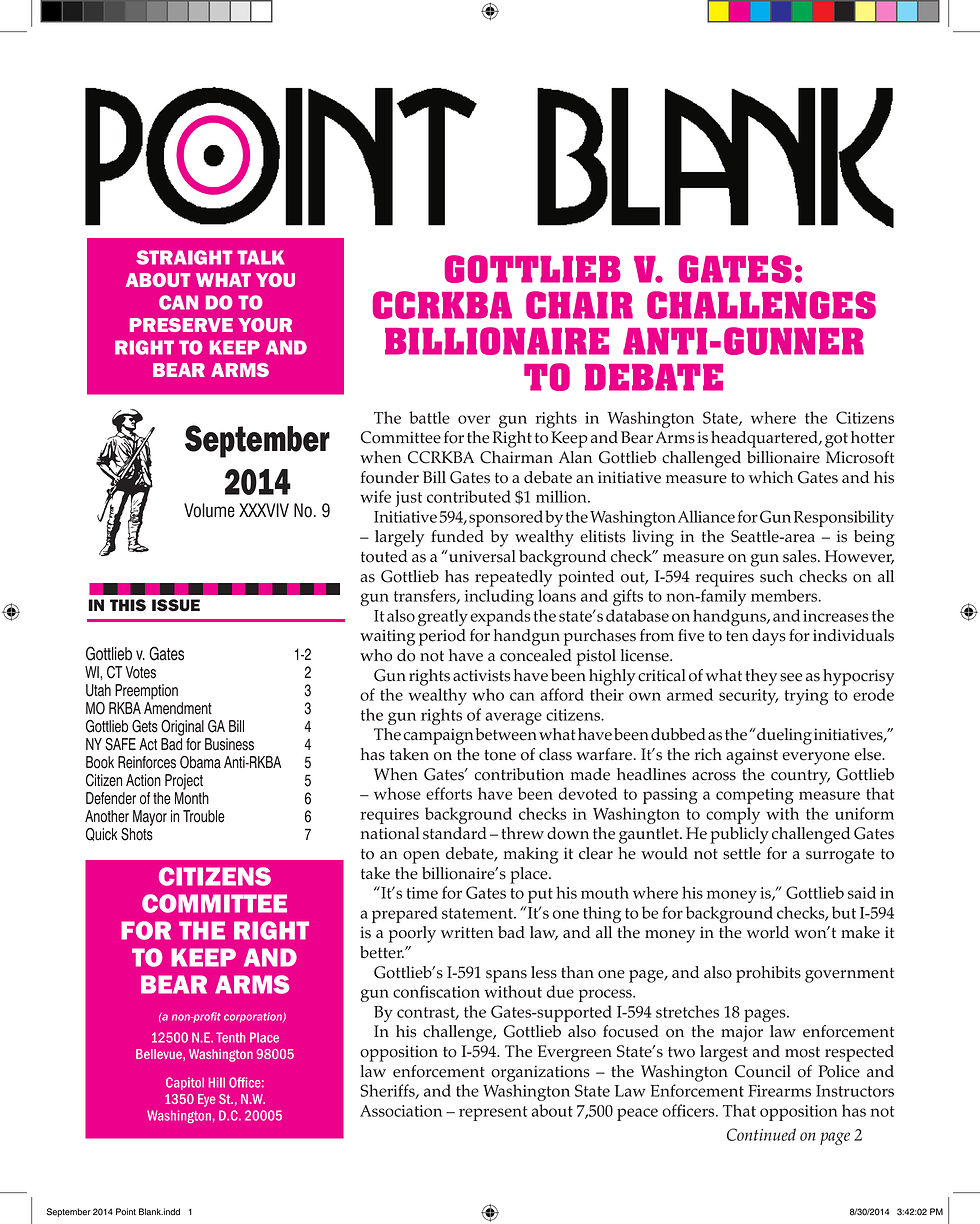 This document has height=1224, width=980. Describe the element at coordinates (207, 1100) in the document. I see `Eye` at that location.
